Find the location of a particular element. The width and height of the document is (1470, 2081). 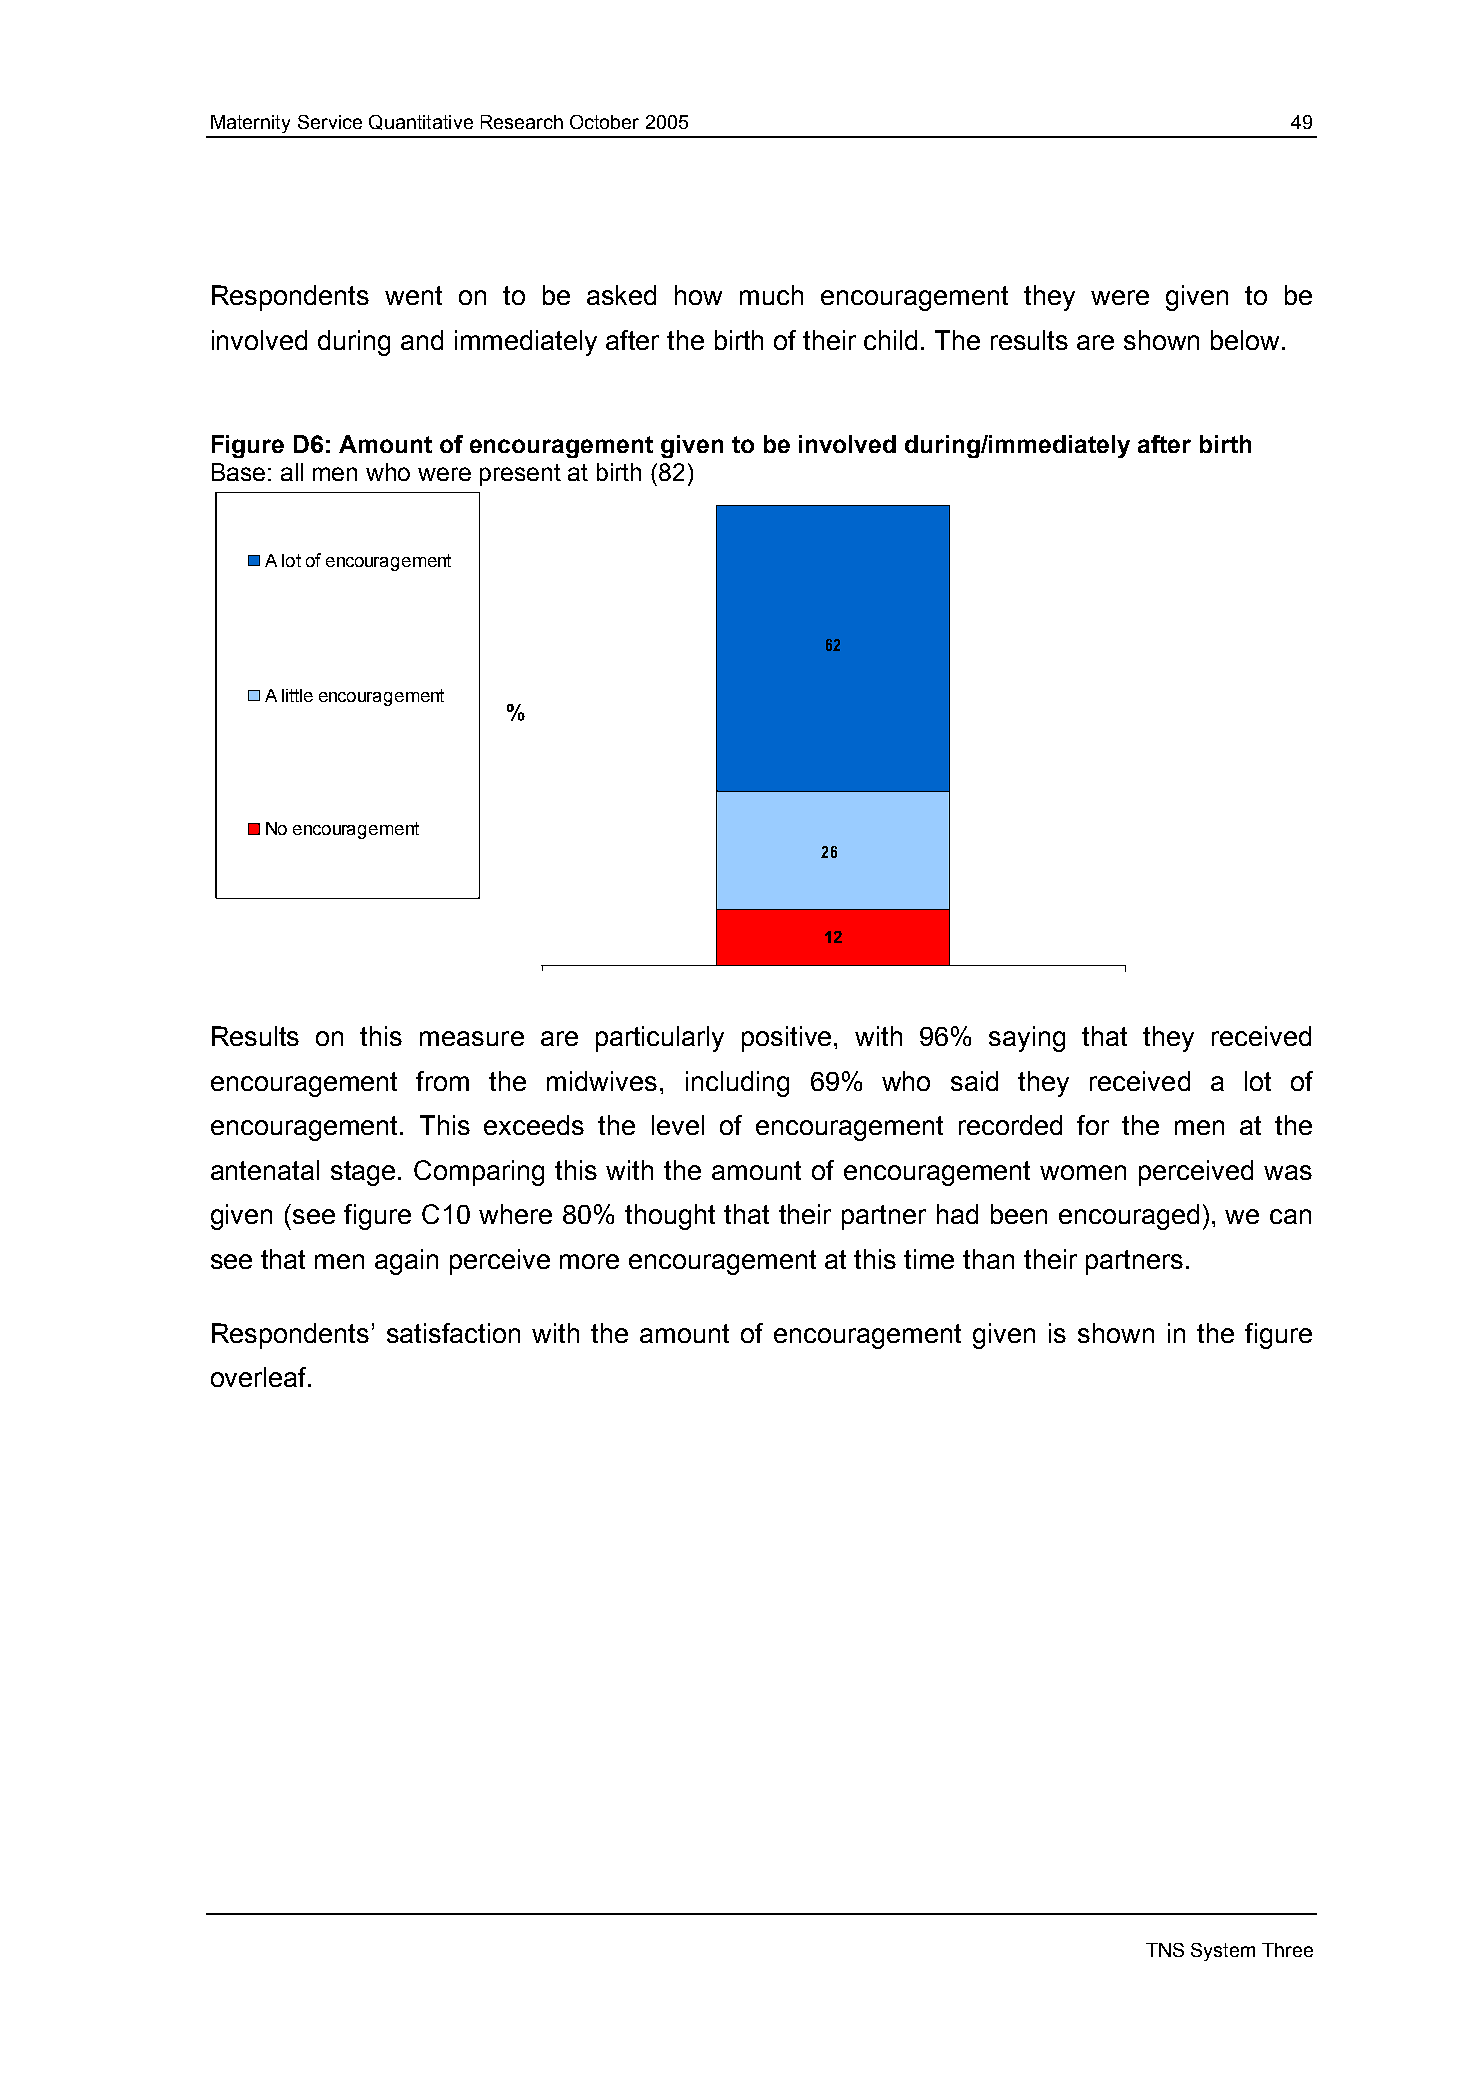

below is located at coordinates (1247, 340).
